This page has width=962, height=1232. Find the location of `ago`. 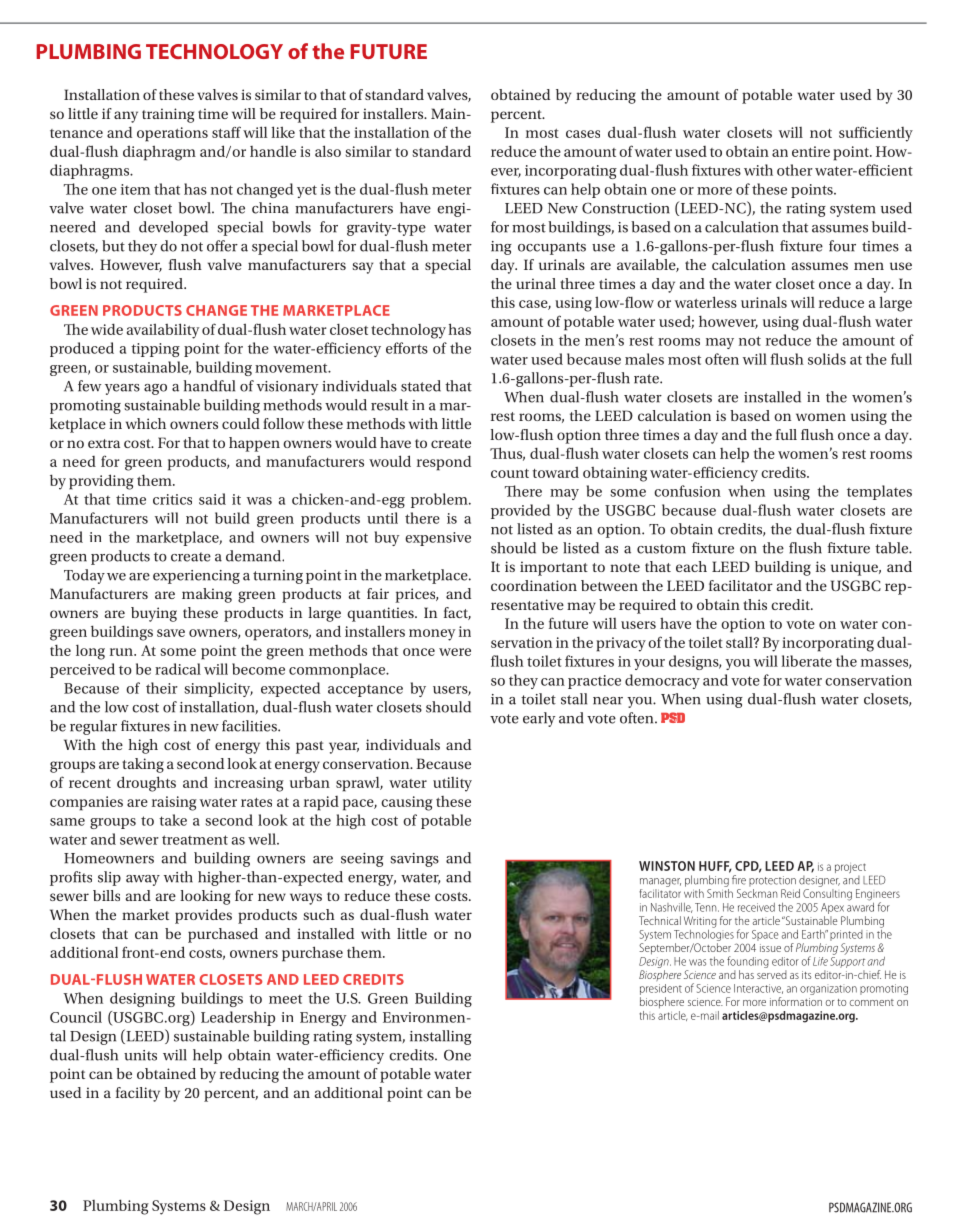

ago is located at coordinates (155, 389).
